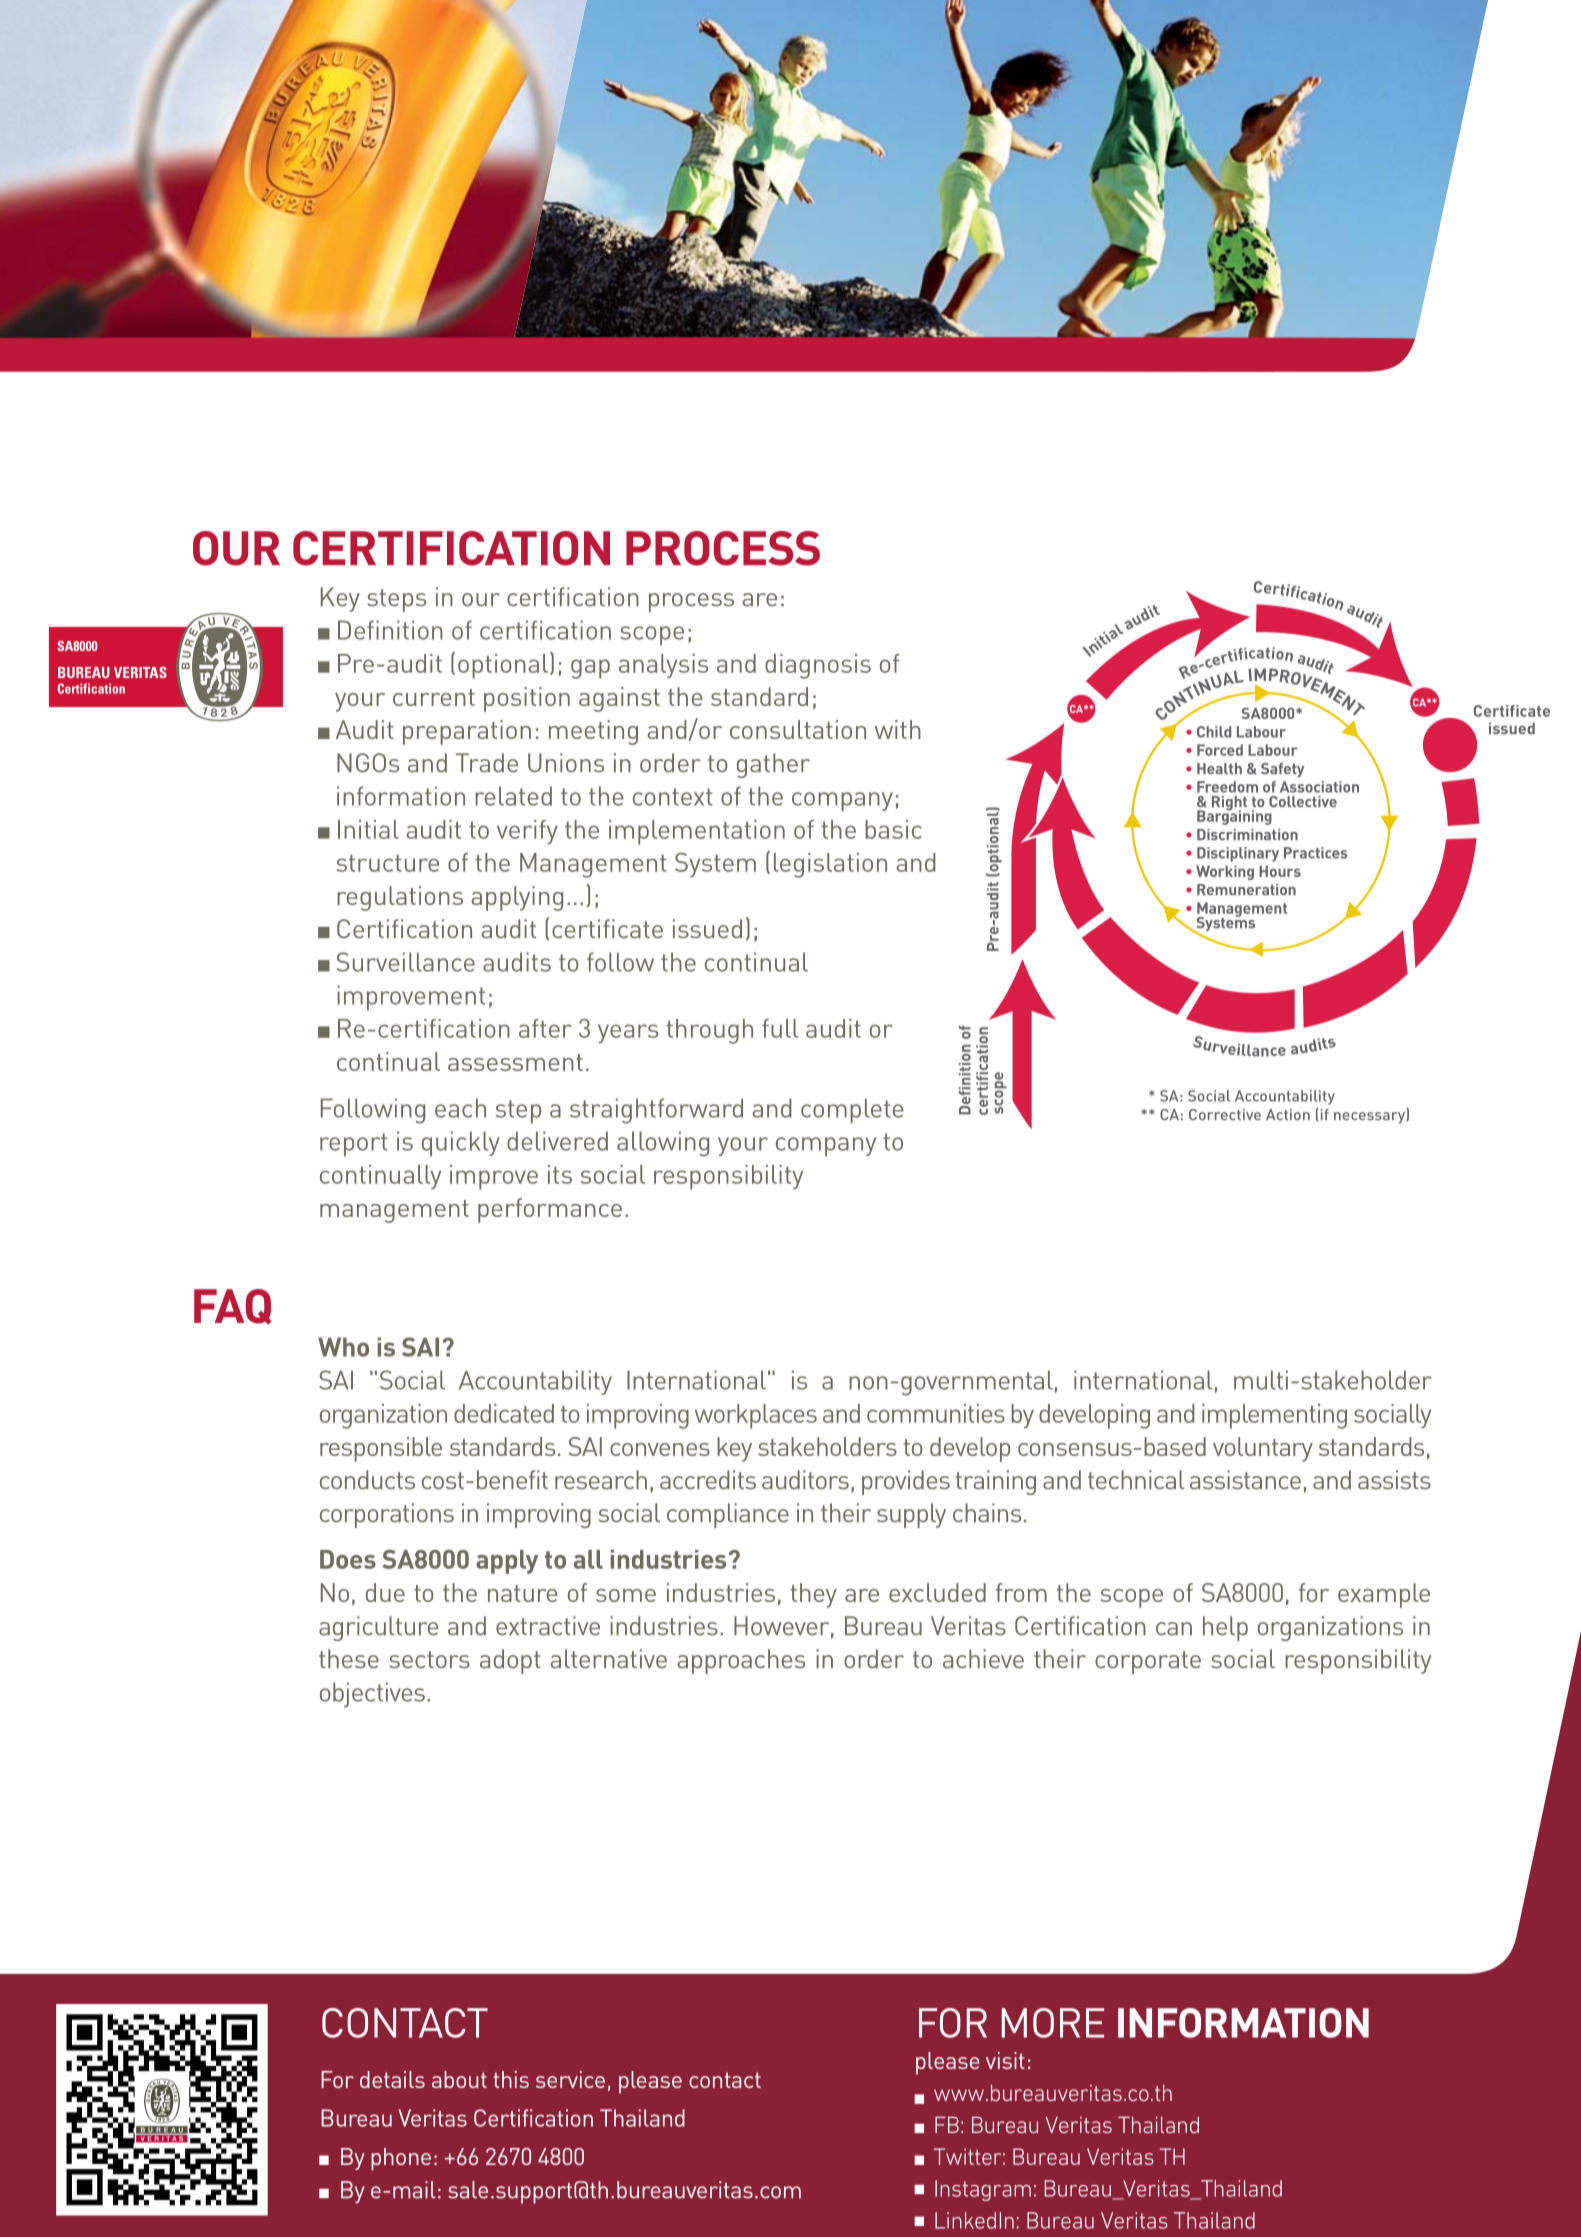  I want to click on help, so click(1225, 1628).
